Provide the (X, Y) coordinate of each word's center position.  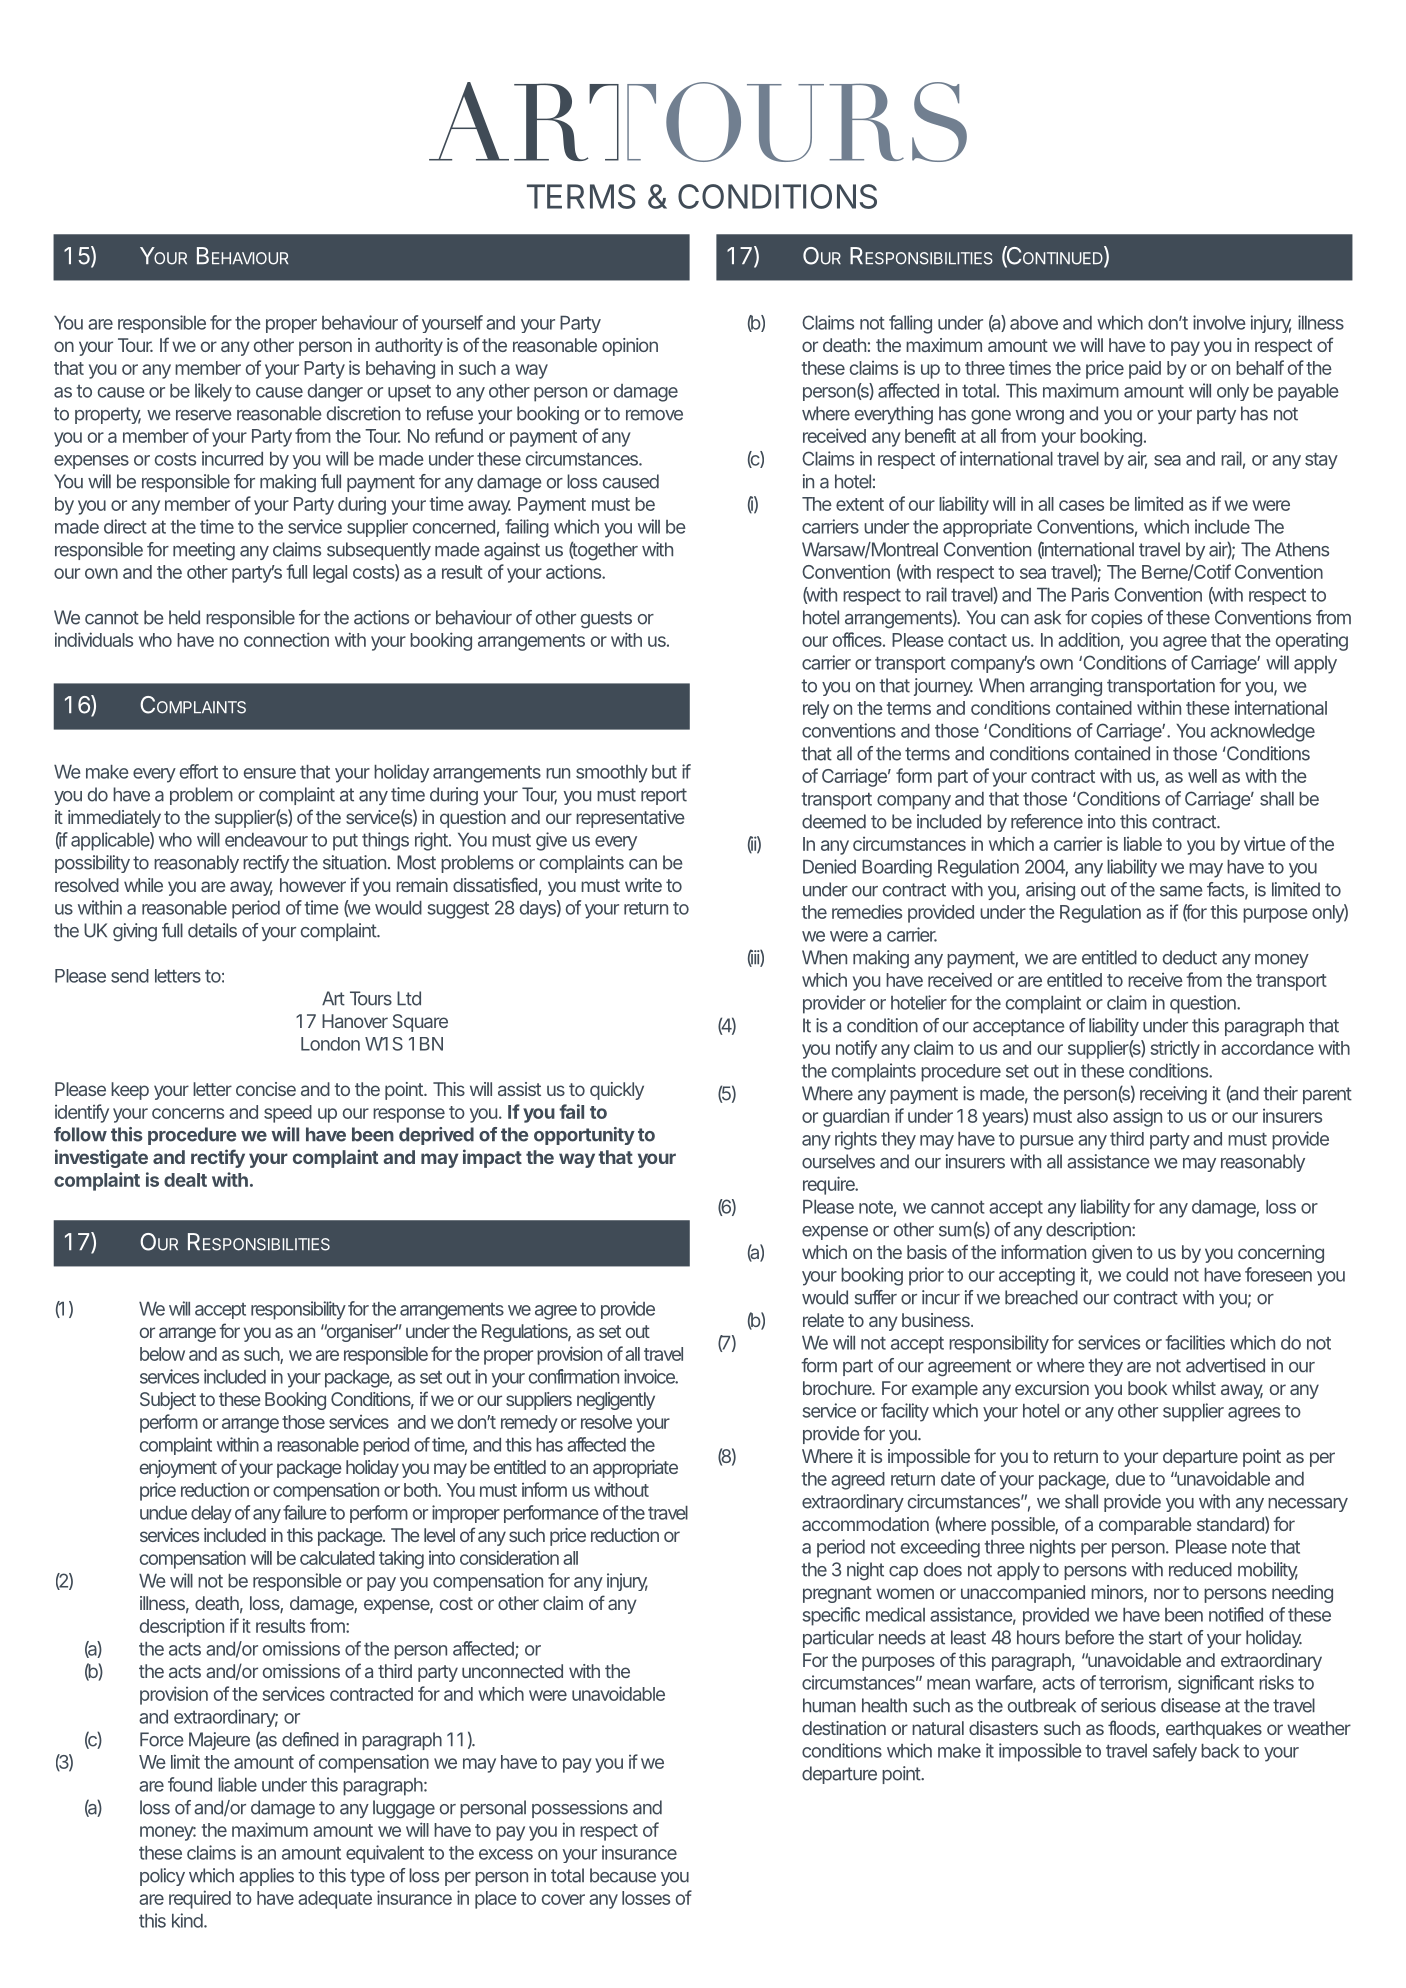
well (1202, 776)
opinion (630, 347)
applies (266, 1877)
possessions (580, 1809)
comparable (1145, 1526)
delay (211, 1514)
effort (199, 771)
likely (213, 392)
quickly (617, 1091)
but (664, 772)
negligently (616, 1401)
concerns (188, 1113)
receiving (1173, 1095)
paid (1145, 370)
